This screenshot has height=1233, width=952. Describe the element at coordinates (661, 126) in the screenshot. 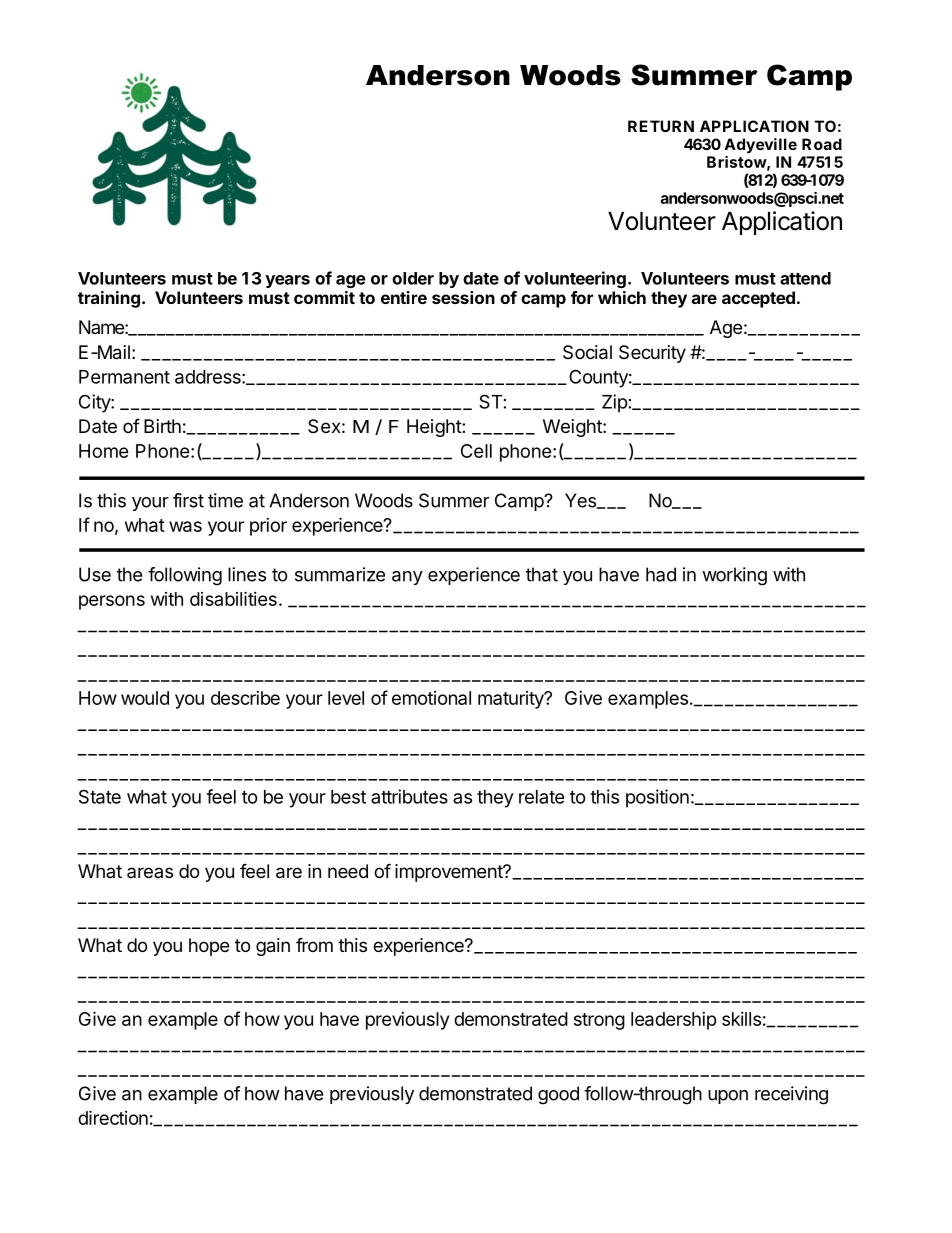

I see `RETURN` at that location.
